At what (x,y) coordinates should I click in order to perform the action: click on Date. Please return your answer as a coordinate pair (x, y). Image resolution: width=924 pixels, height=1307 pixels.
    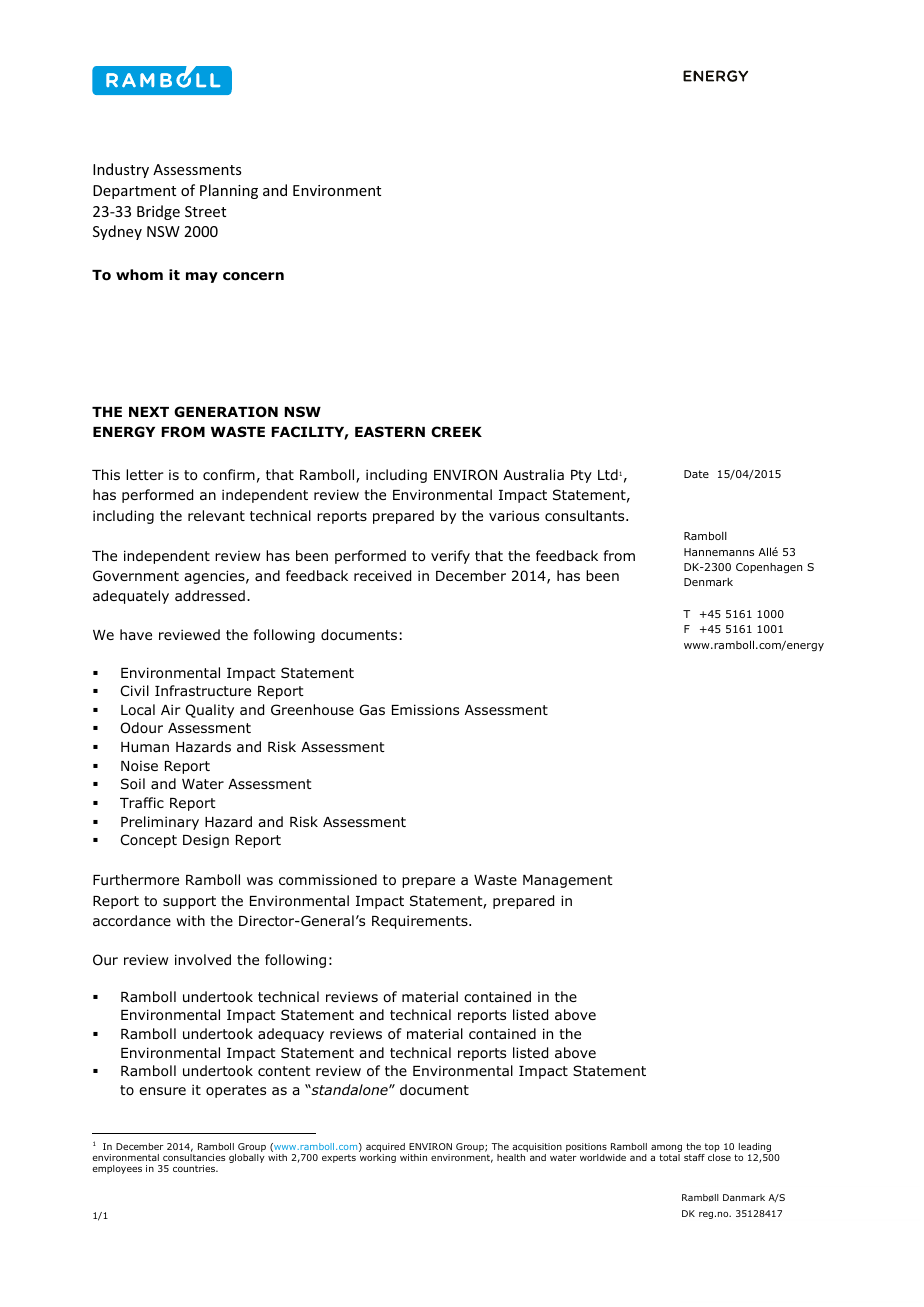
    Looking at the image, I should click on (696, 474).
